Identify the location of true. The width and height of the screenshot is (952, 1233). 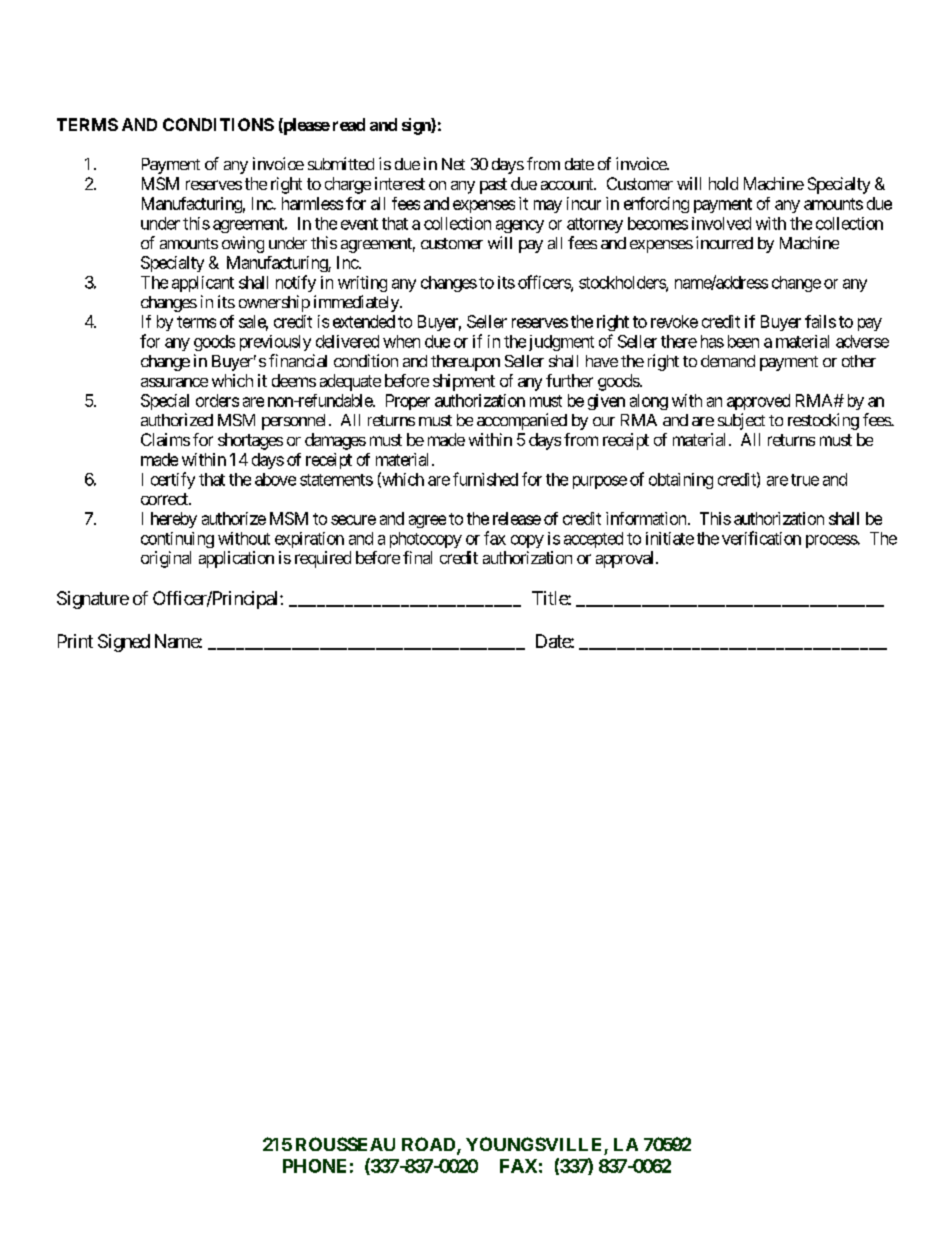
(805, 480).
